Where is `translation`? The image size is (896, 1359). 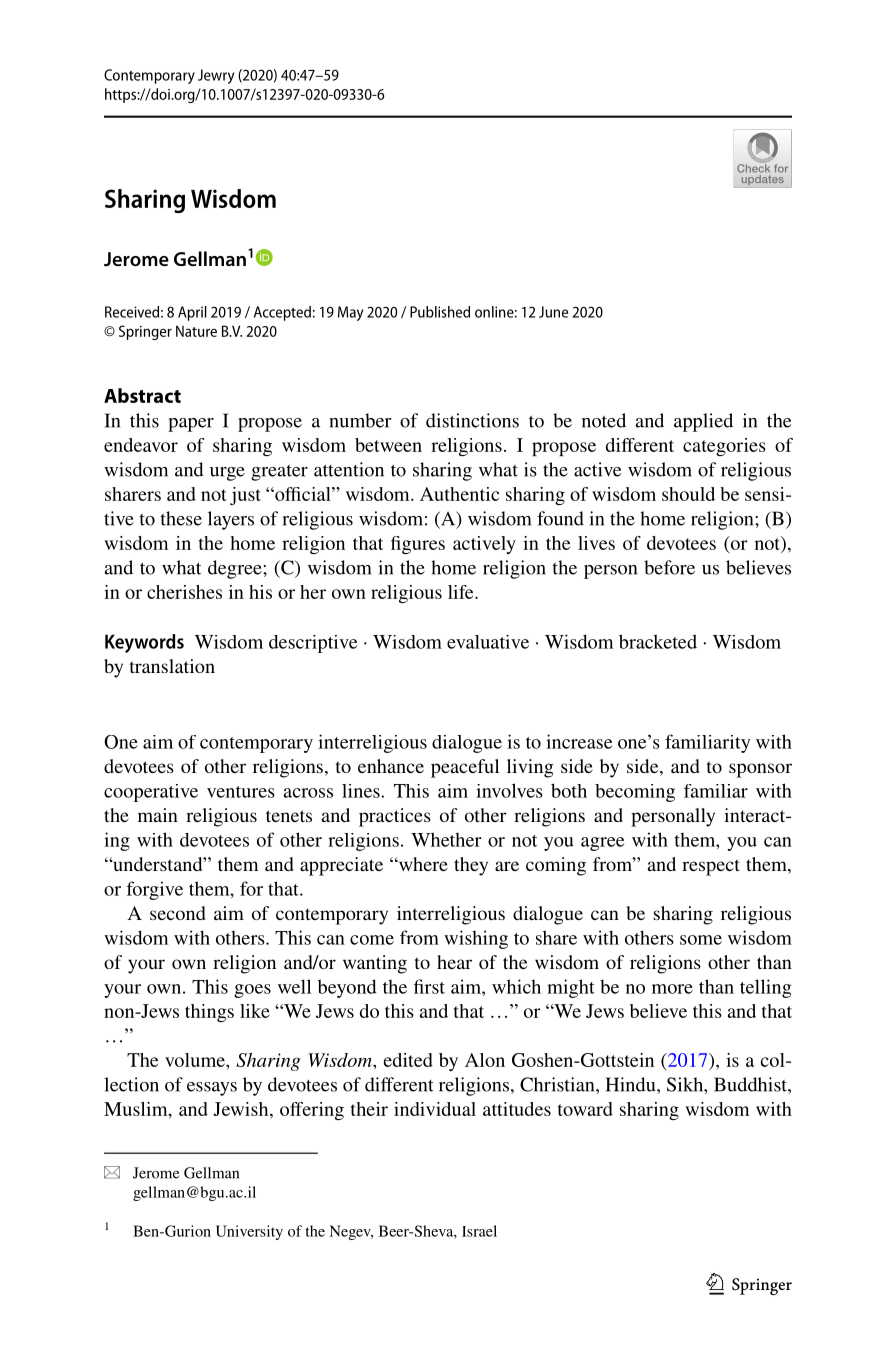
translation is located at coordinates (172, 666).
